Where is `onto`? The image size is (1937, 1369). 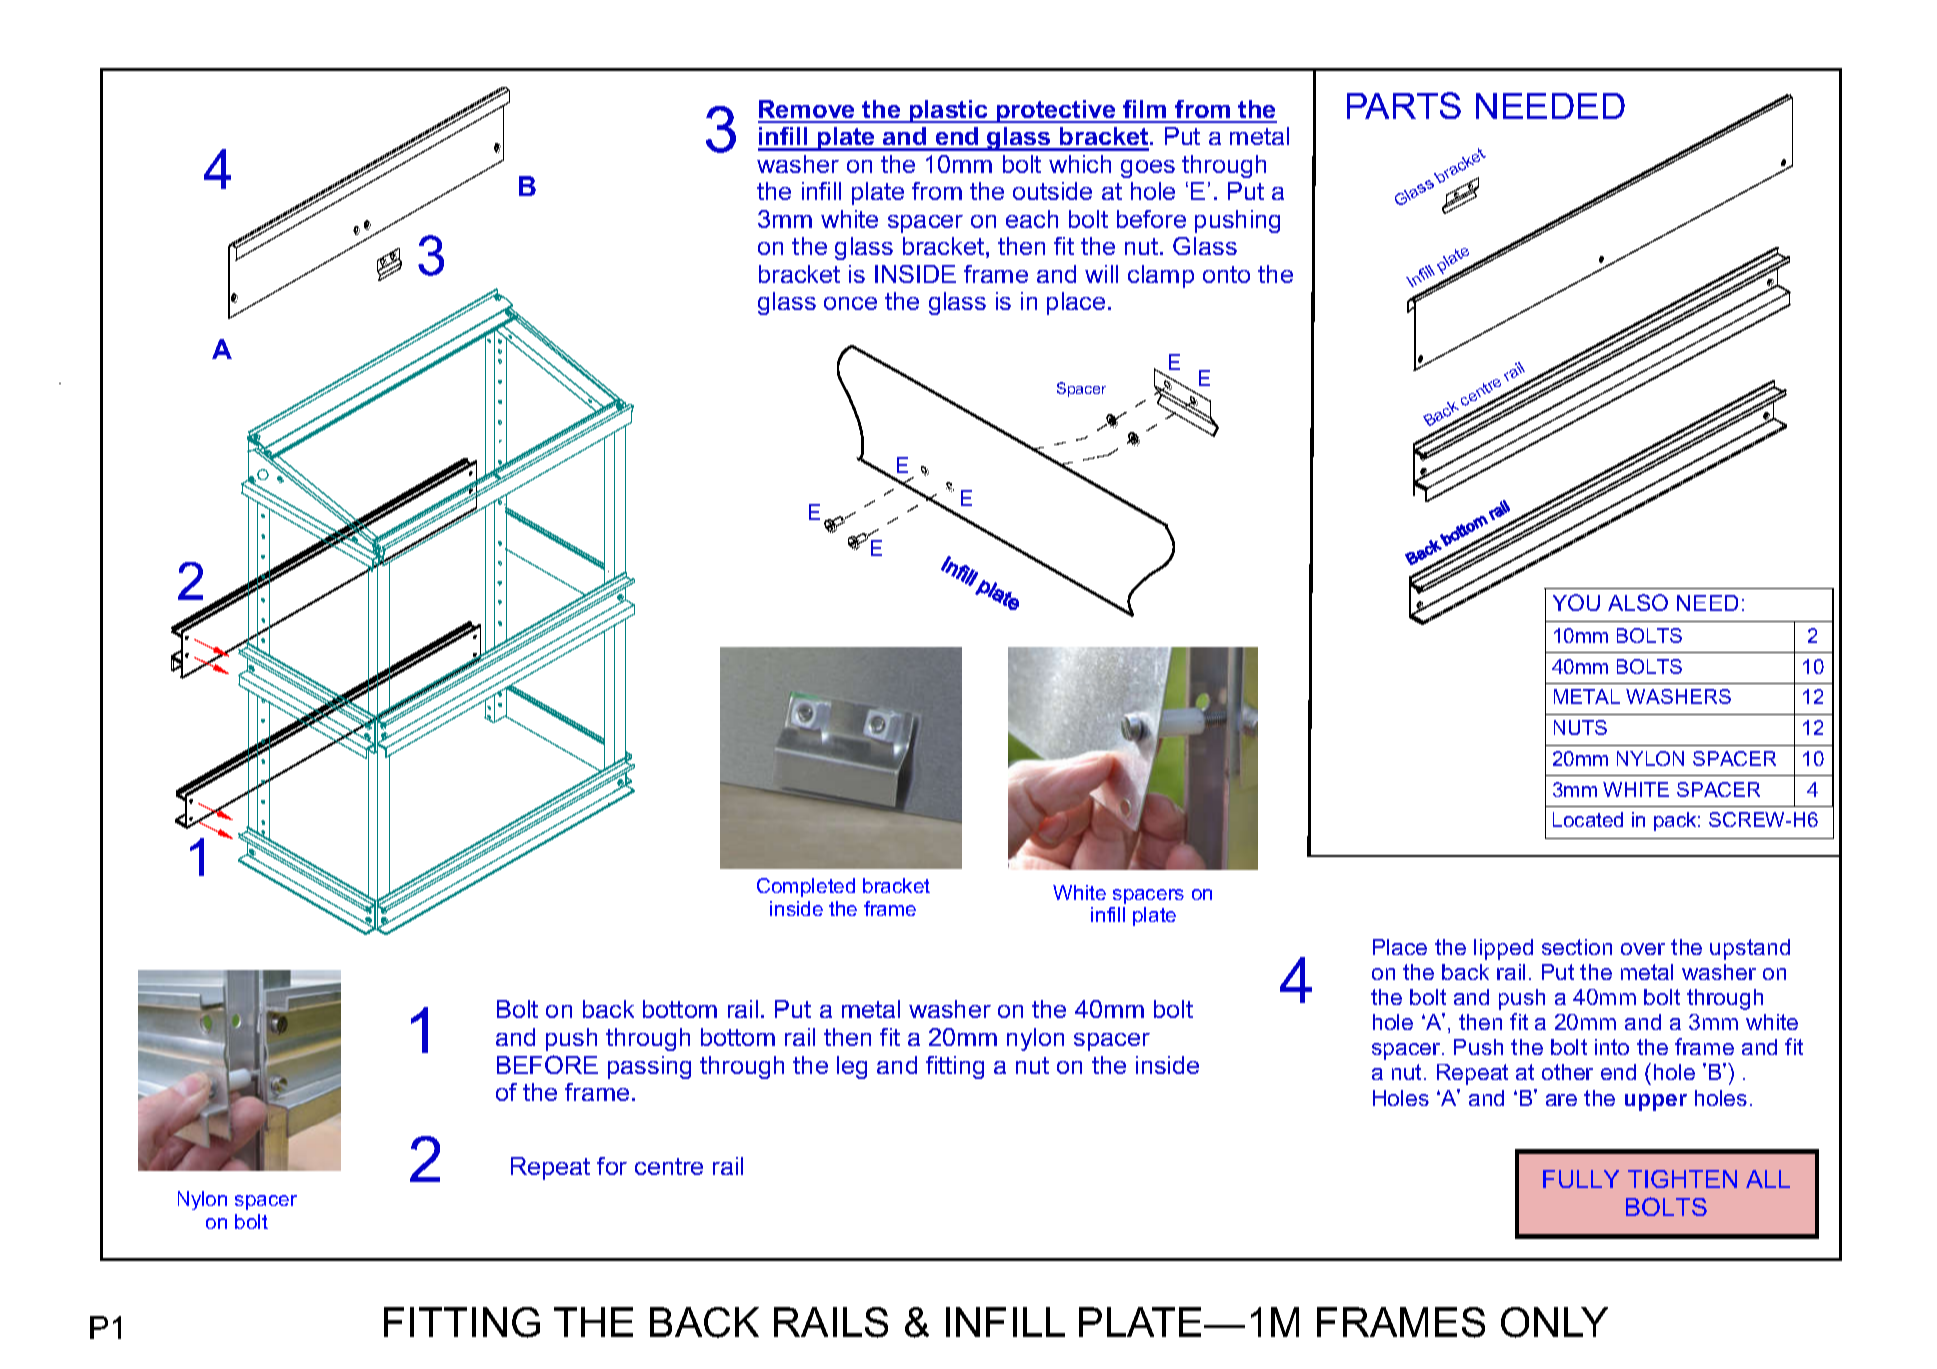 onto is located at coordinates (1226, 274).
